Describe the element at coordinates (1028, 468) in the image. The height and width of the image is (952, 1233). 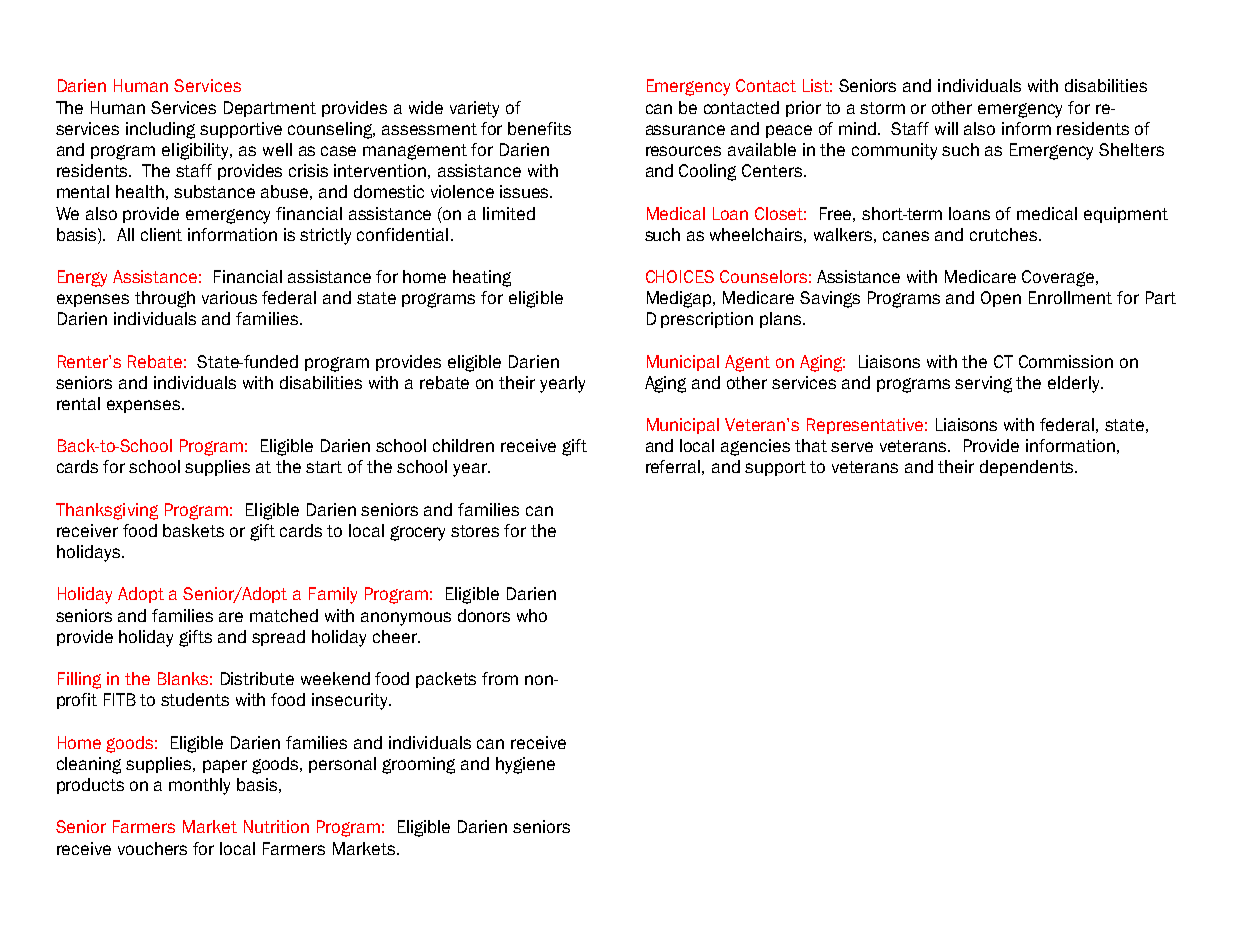
I see `dependents` at that location.
